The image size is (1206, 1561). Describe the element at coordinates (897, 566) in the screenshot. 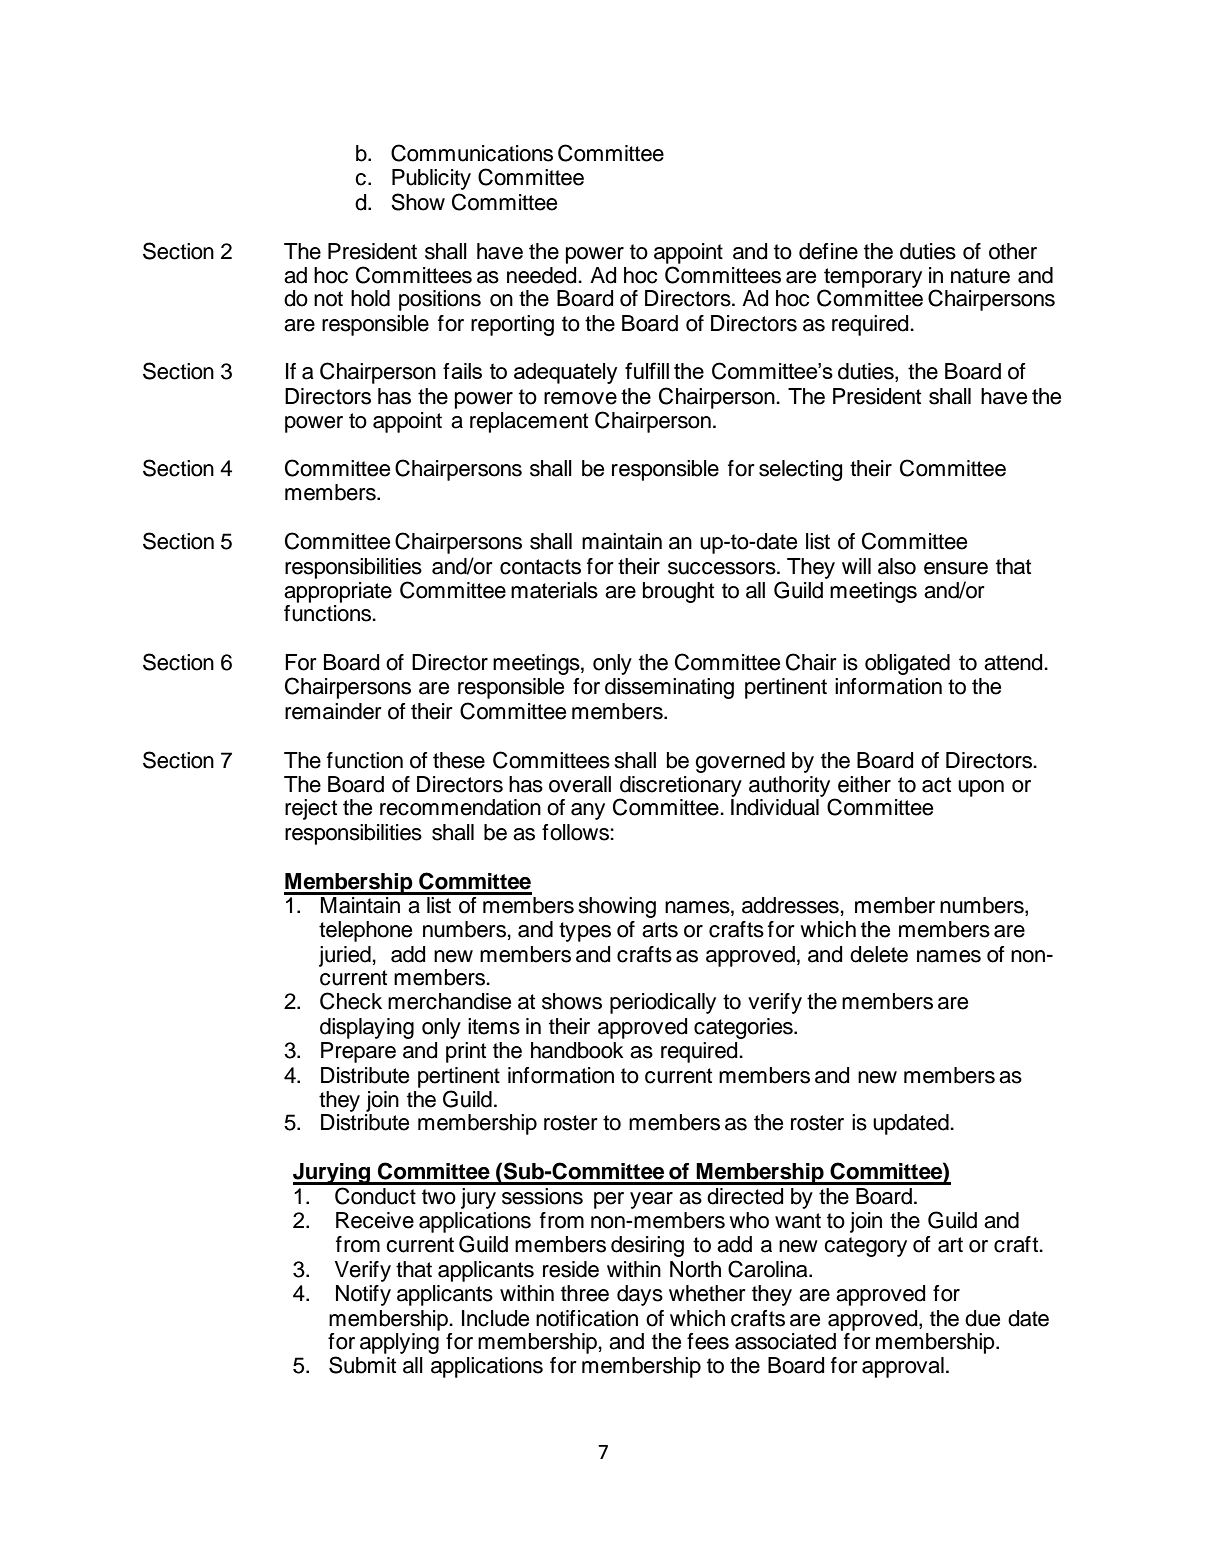

I see `also` at that location.
